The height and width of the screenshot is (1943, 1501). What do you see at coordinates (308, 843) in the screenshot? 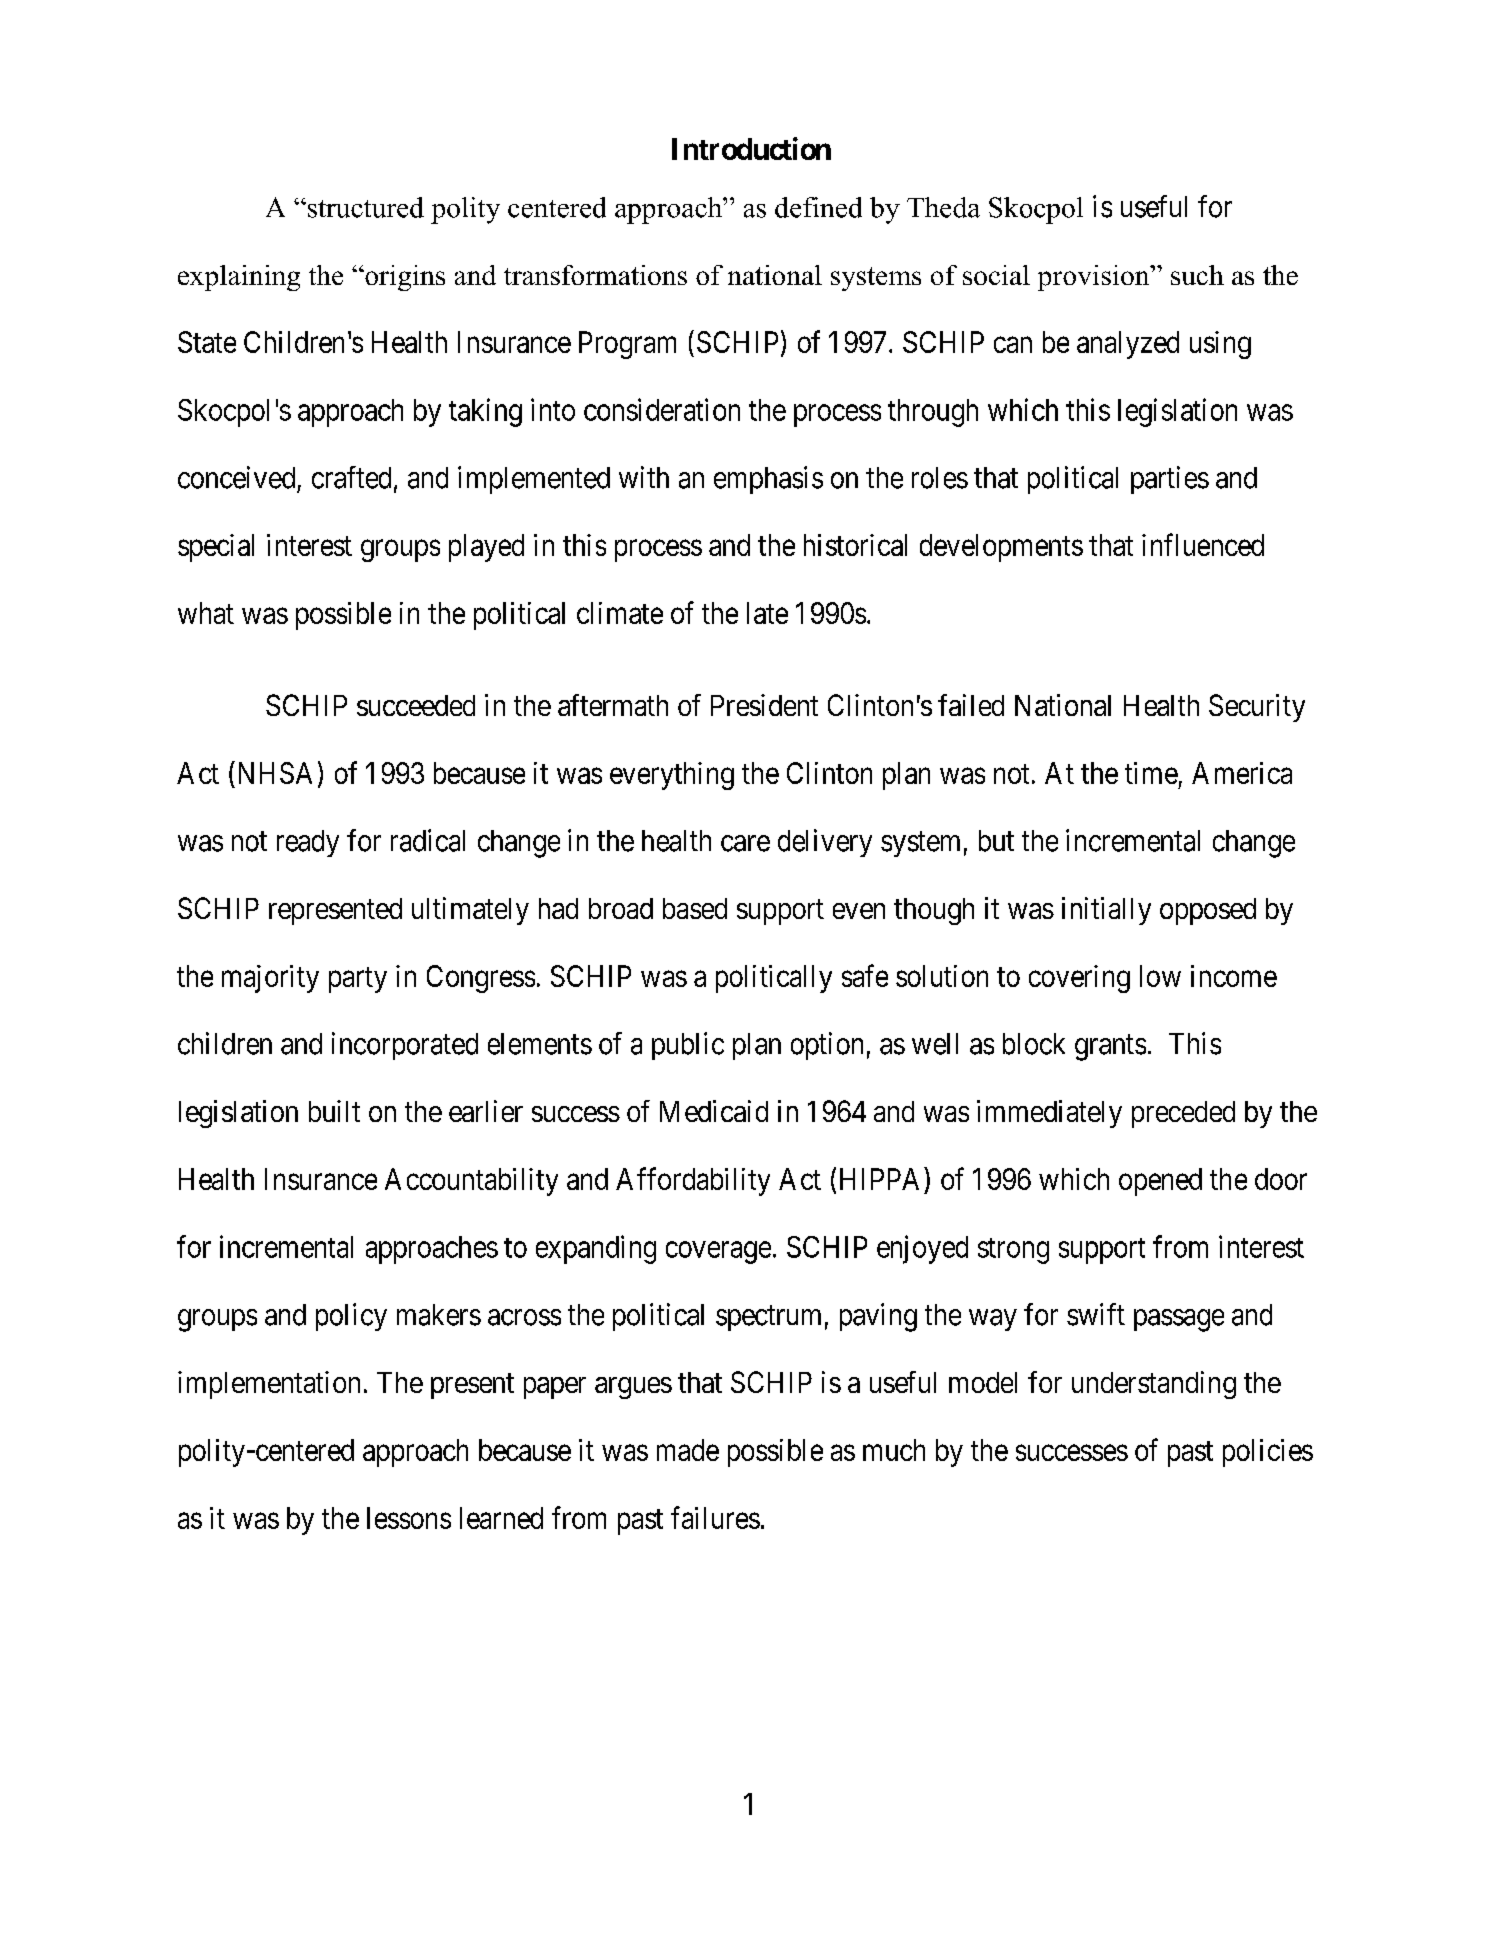
I see `ready` at bounding box center [308, 843].
